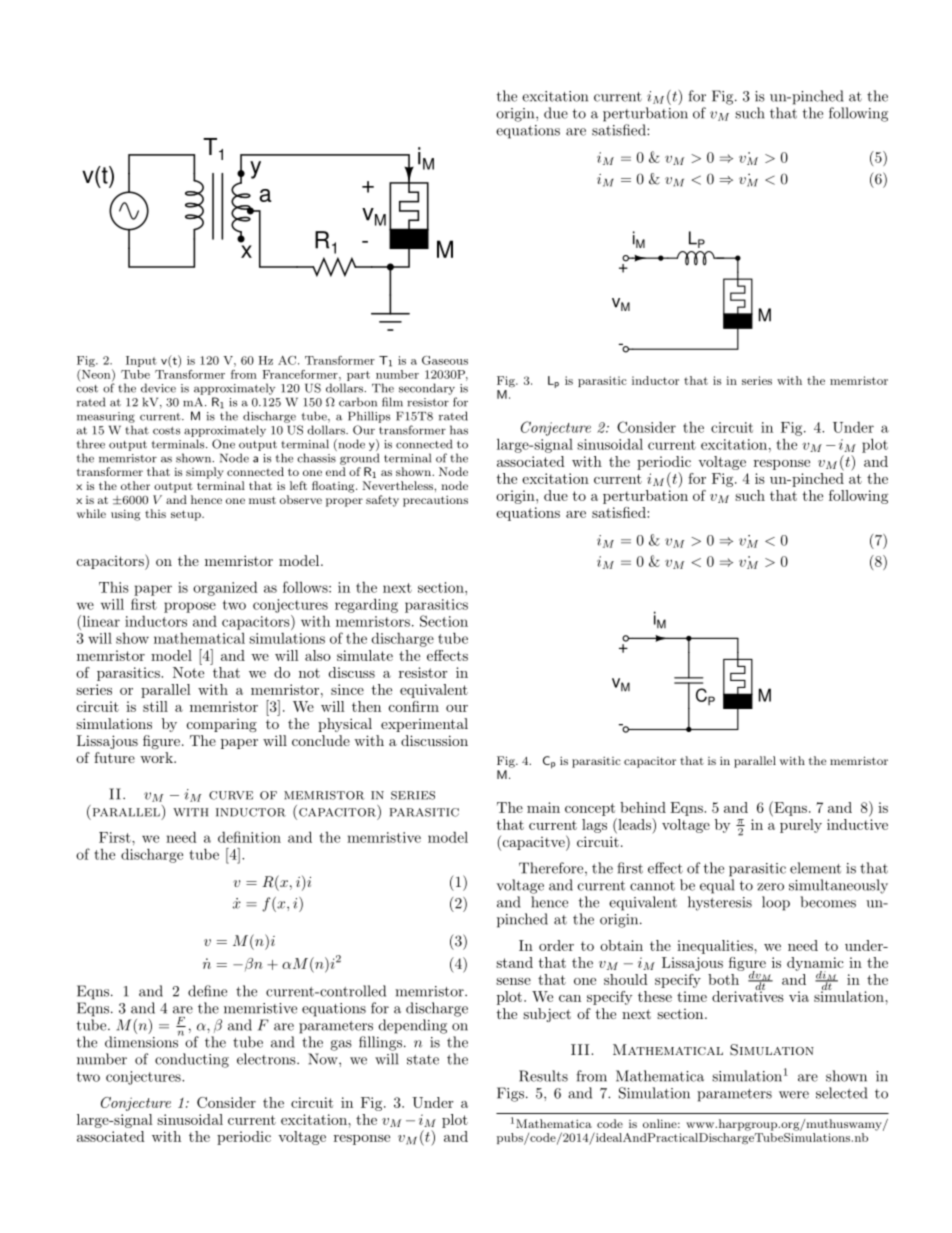 This screenshot has width=952, height=1233. I want to click on secondary, so click(427, 389).
